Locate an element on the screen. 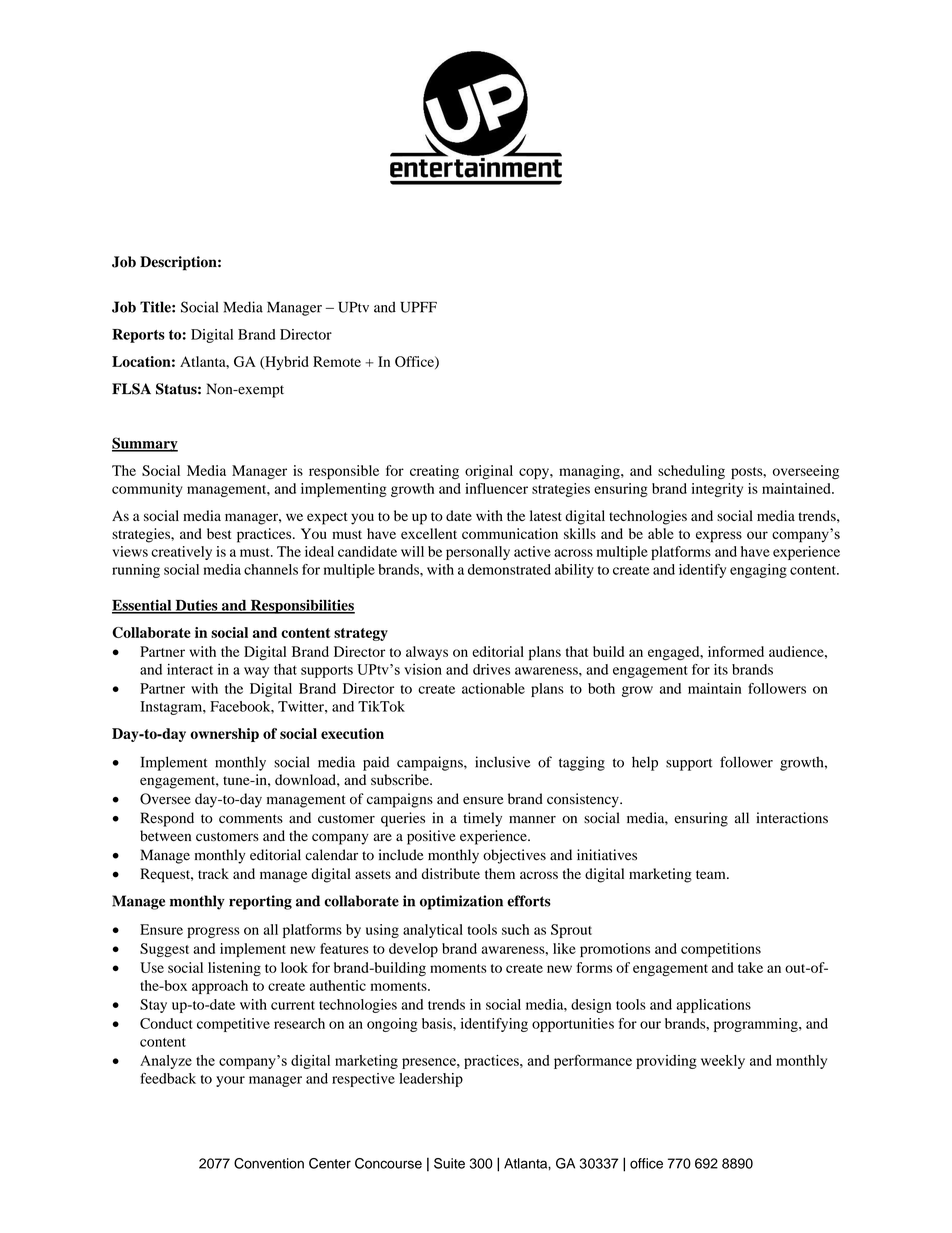 This screenshot has width=952, height=1233. analytical is located at coordinates (433, 931).
